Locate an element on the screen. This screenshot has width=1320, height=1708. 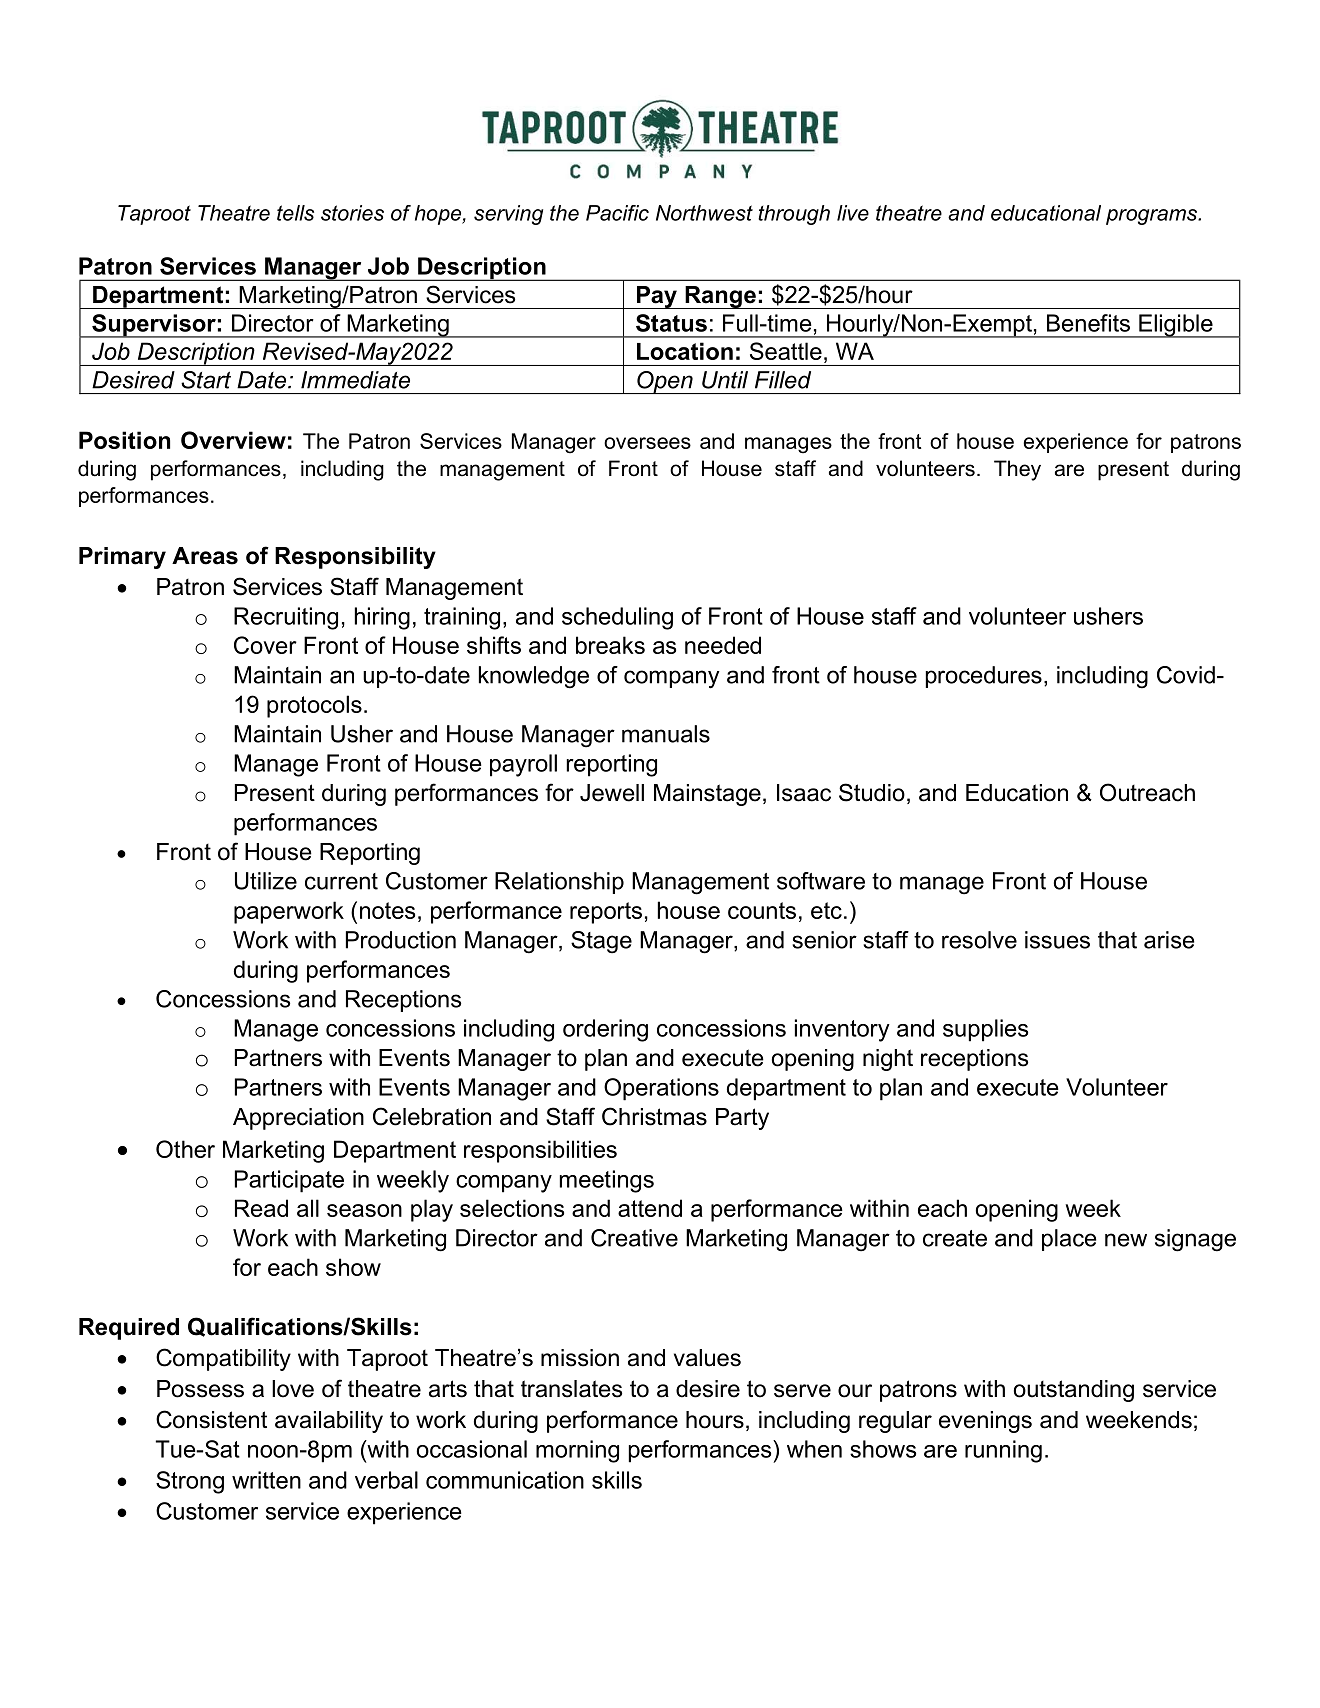
Consistent is located at coordinates (211, 1419).
